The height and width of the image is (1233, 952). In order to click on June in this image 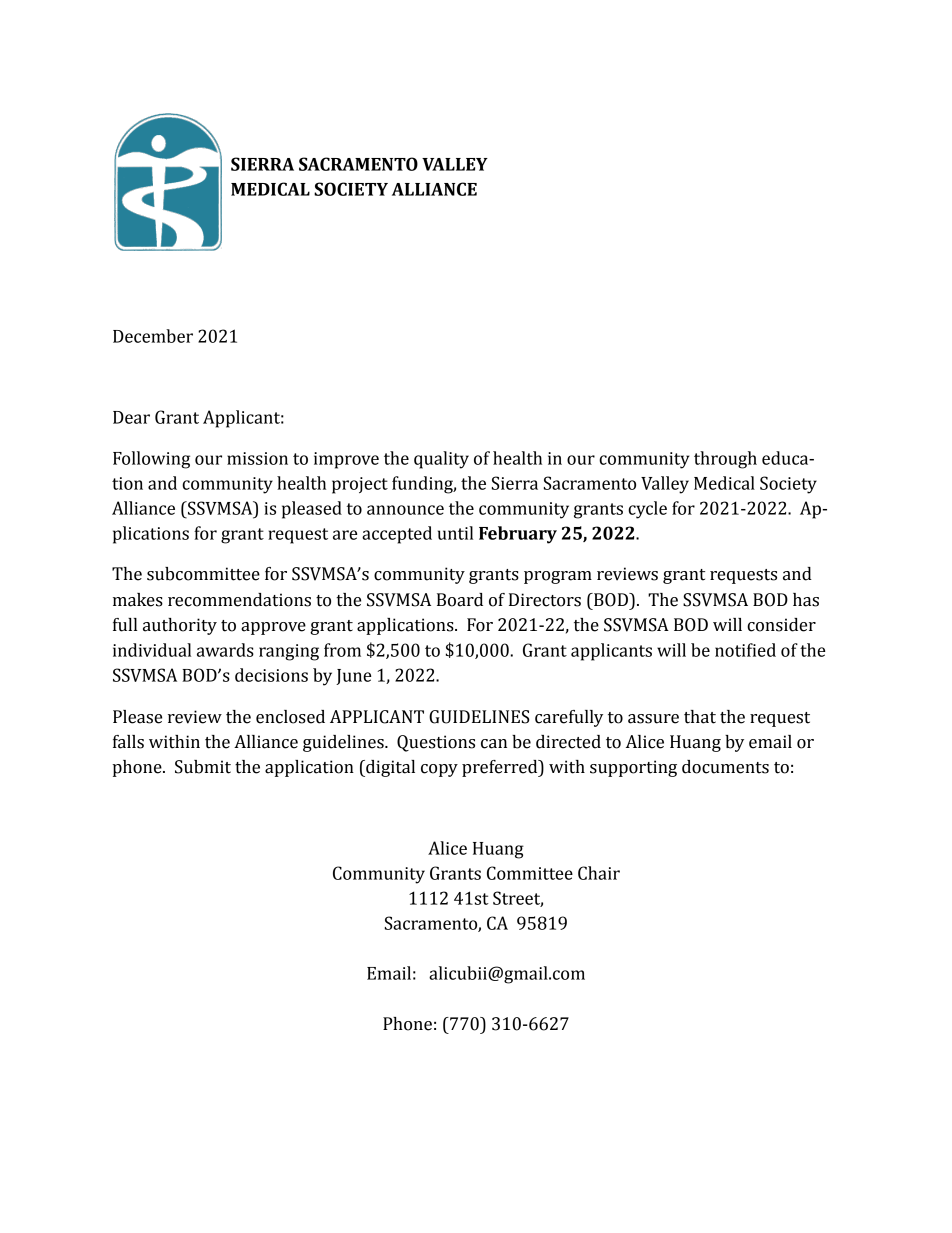, I will do `click(353, 677)`.
